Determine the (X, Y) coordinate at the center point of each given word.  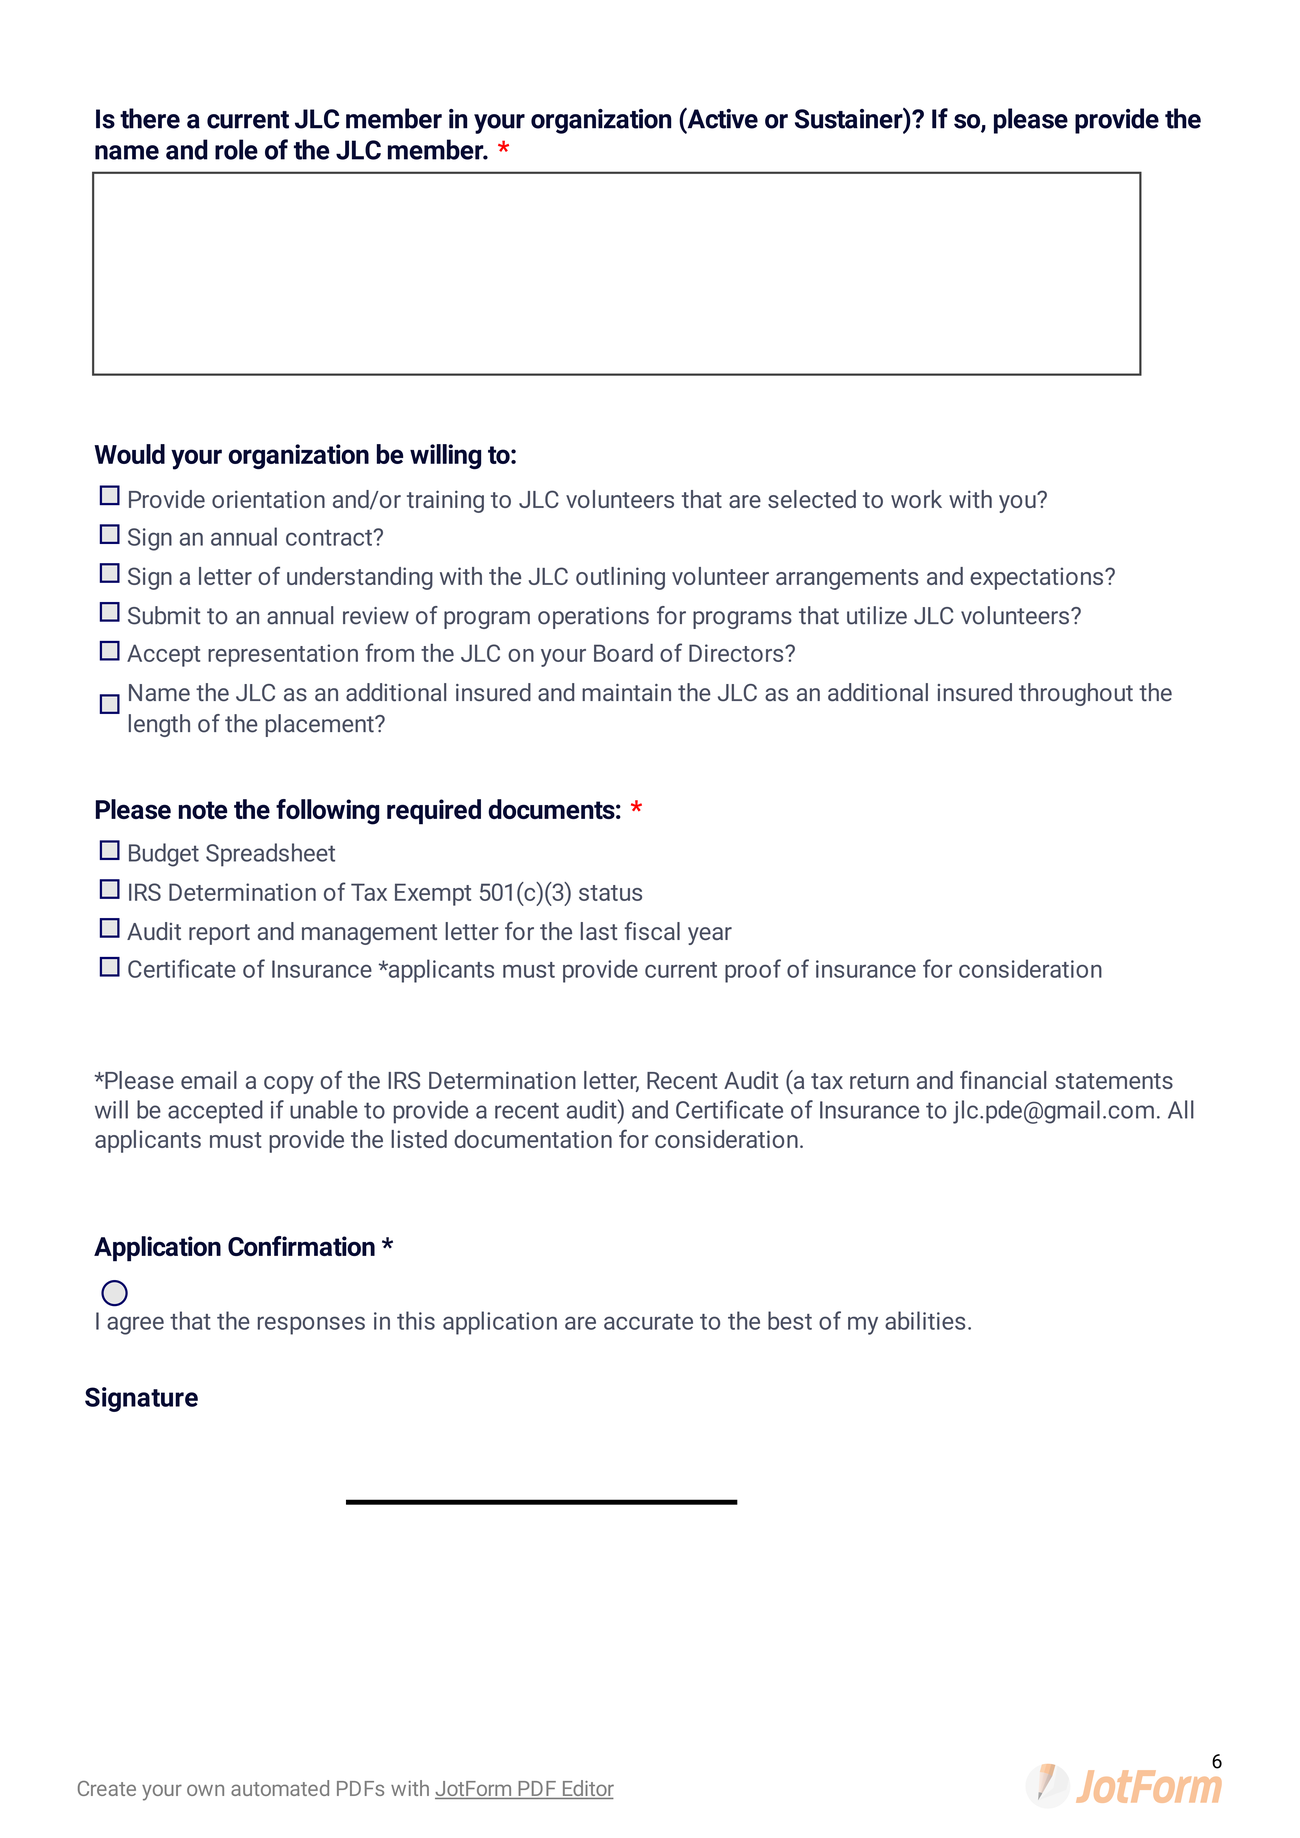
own (205, 1790)
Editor (587, 1789)
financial (1003, 1079)
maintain (626, 693)
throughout (1076, 694)
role (236, 149)
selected (812, 499)
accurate (648, 1322)
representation (283, 655)
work (916, 499)
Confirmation (301, 1246)
